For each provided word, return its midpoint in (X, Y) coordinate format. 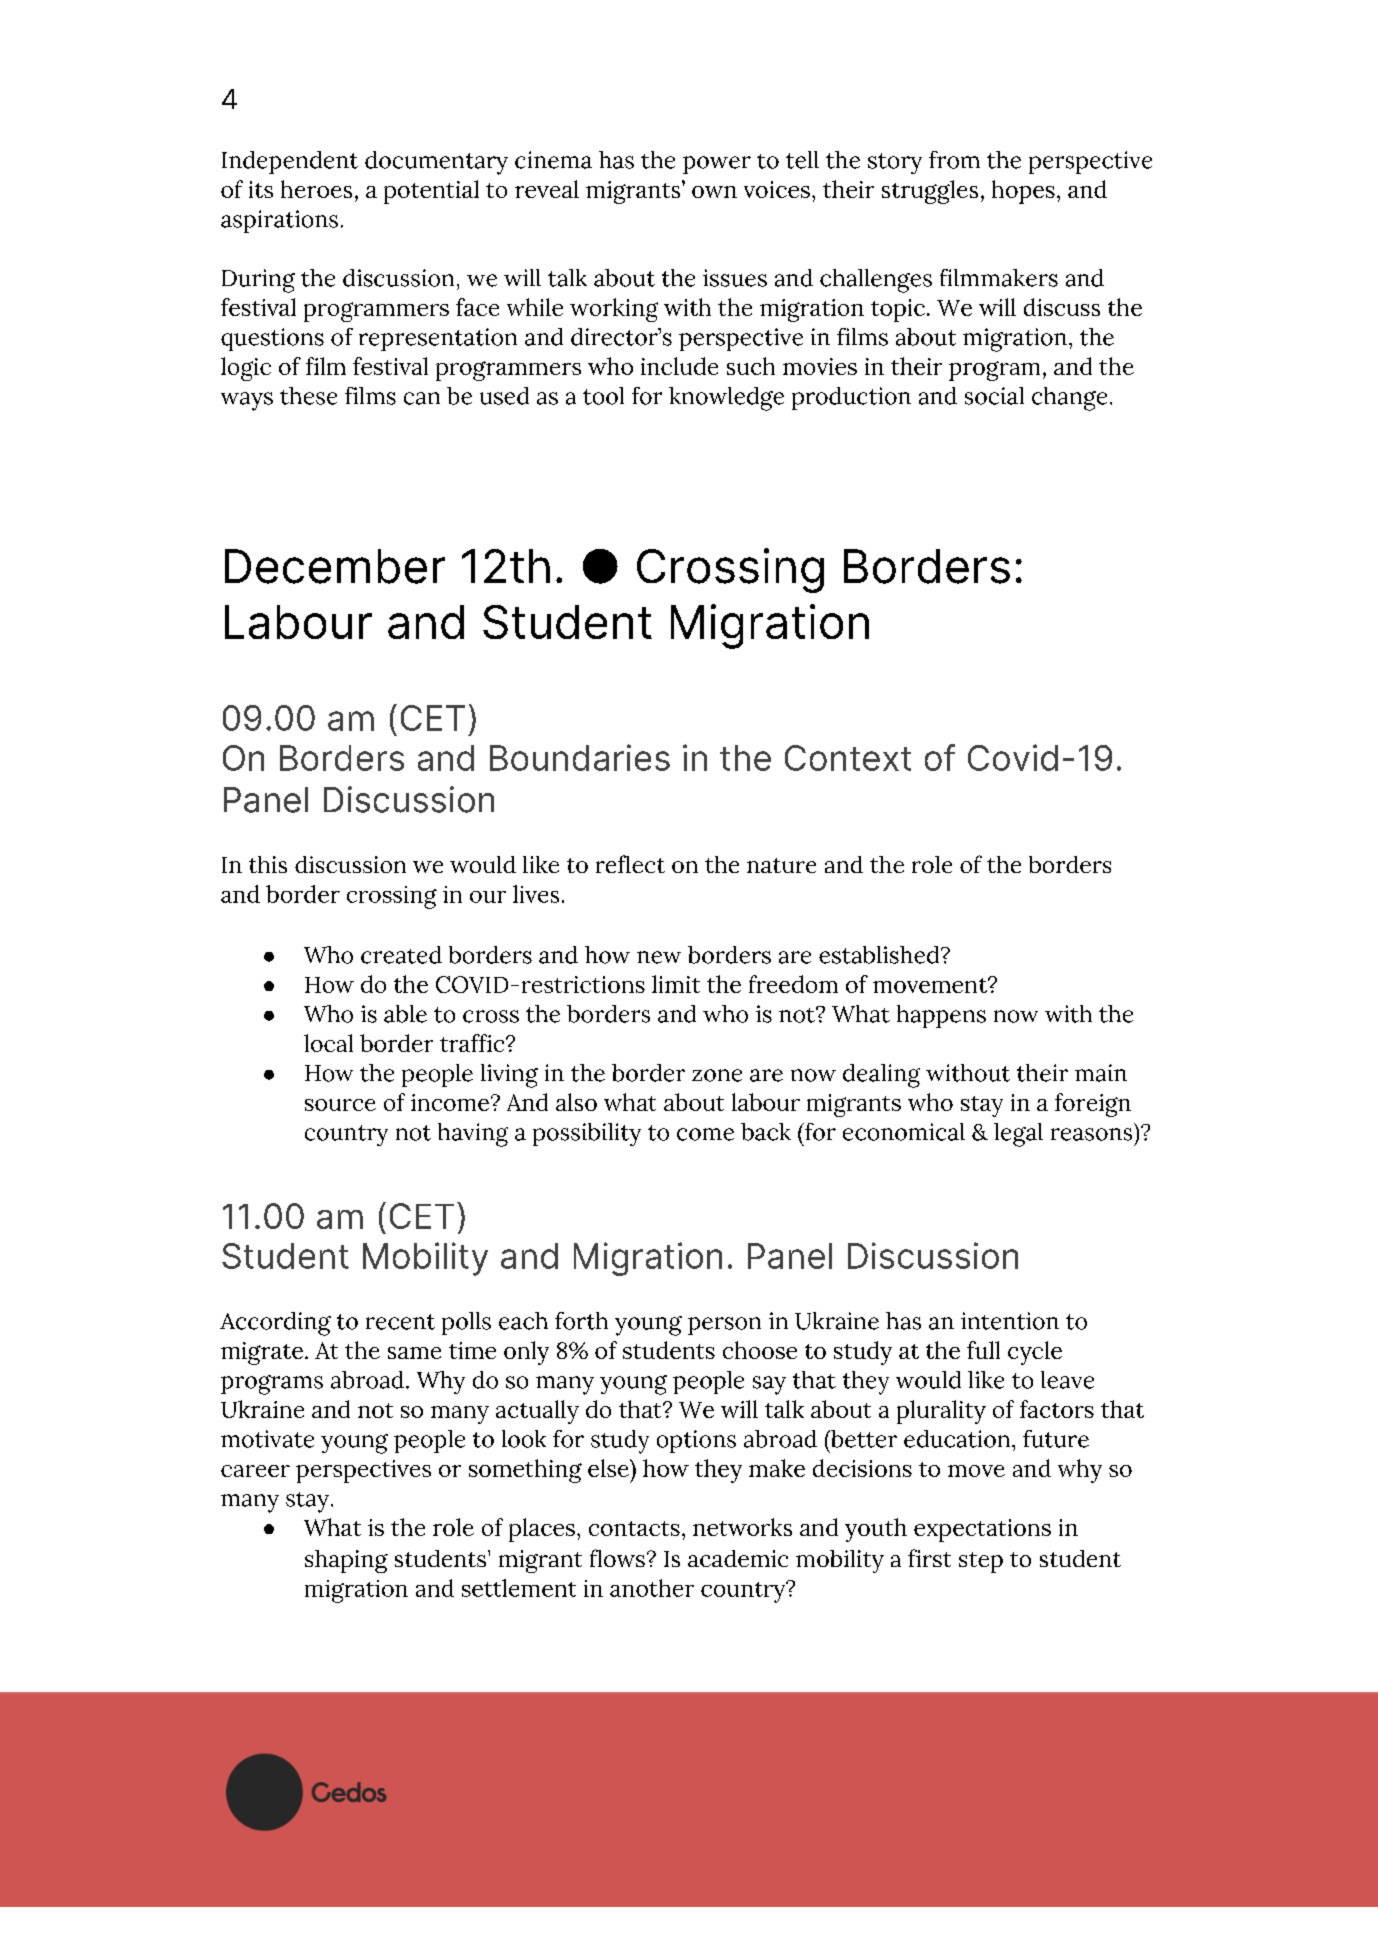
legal (1018, 1135)
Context (848, 758)
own (714, 192)
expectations (982, 1530)
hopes (1023, 192)
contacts (634, 1528)
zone (717, 1075)
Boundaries (580, 757)
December (335, 566)
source (340, 1105)
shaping (346, 1561)
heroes (316, 189)
